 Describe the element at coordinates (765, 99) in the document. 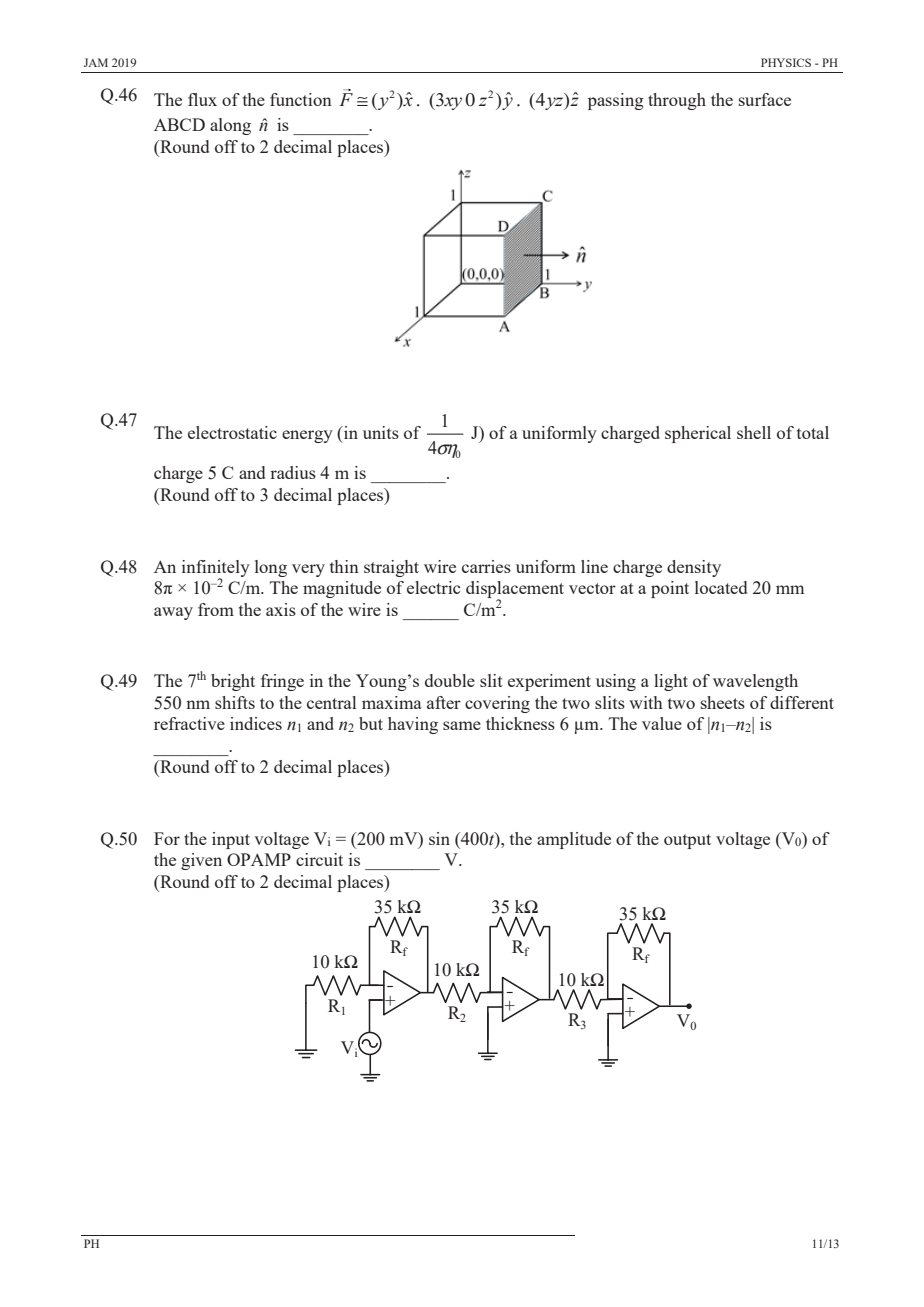

I see `surface` at that location.
